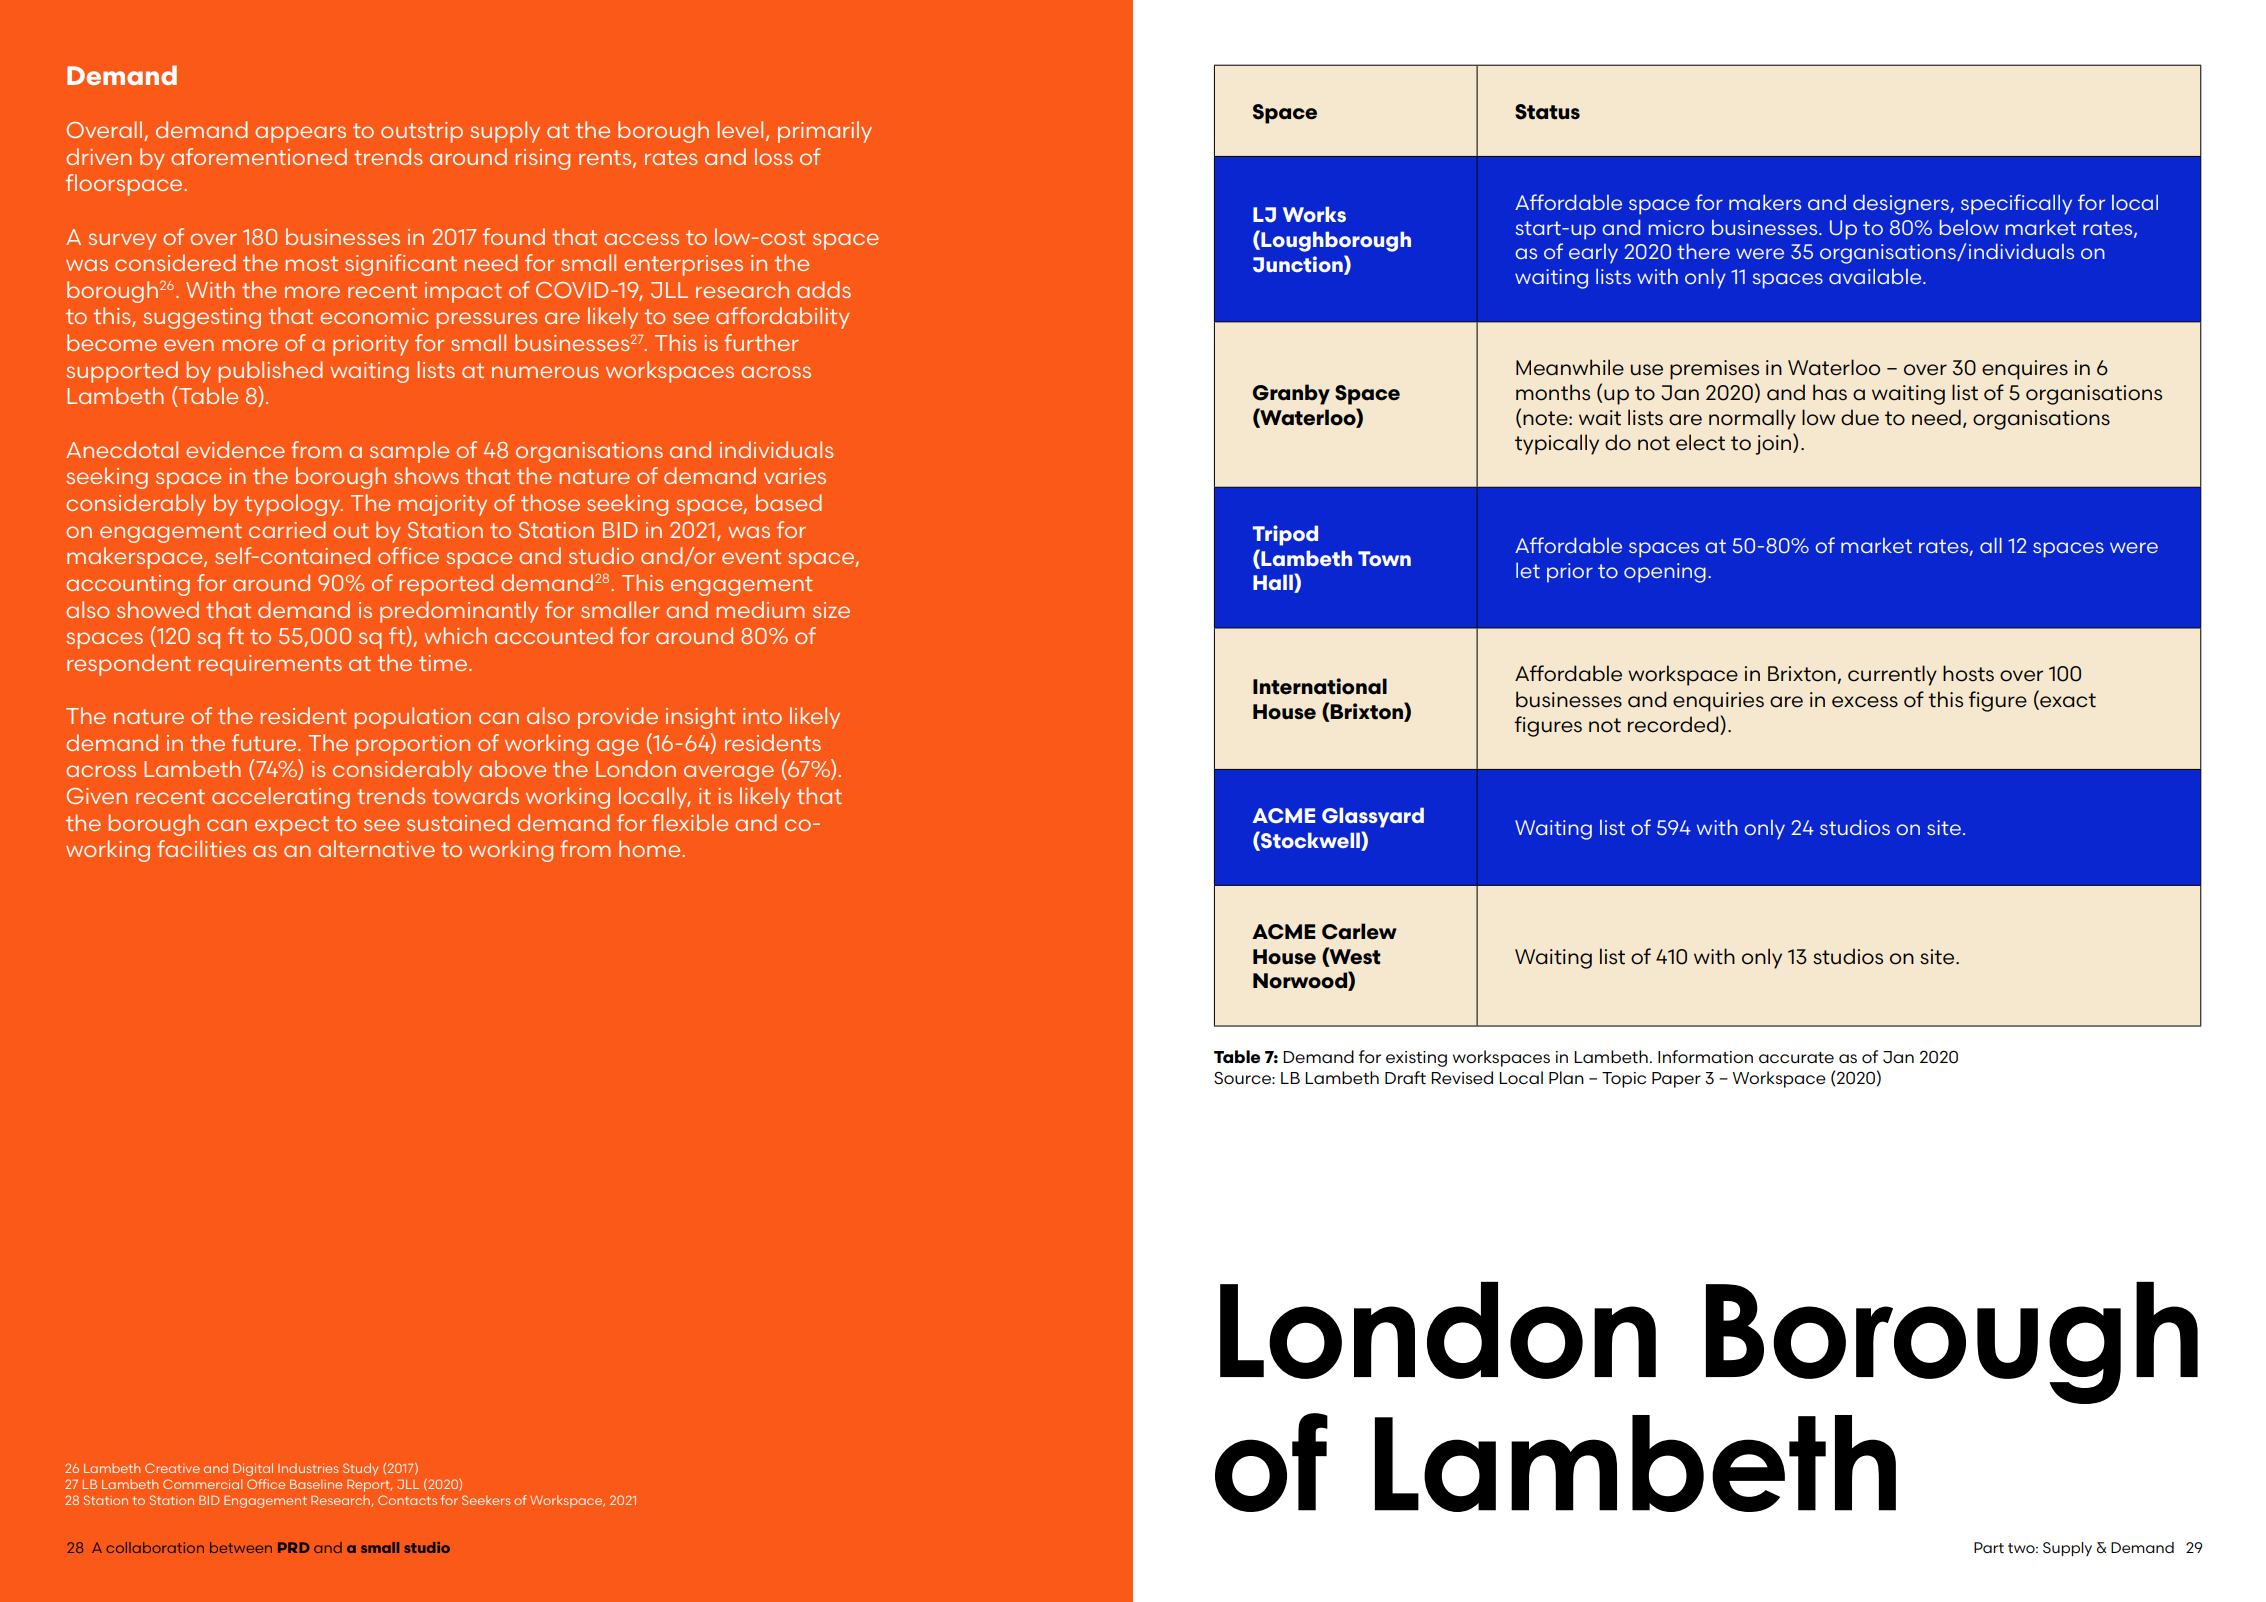 The width and height of the screenshot is (2266, 1602). I want to click on designers, so click(1901, 204).
